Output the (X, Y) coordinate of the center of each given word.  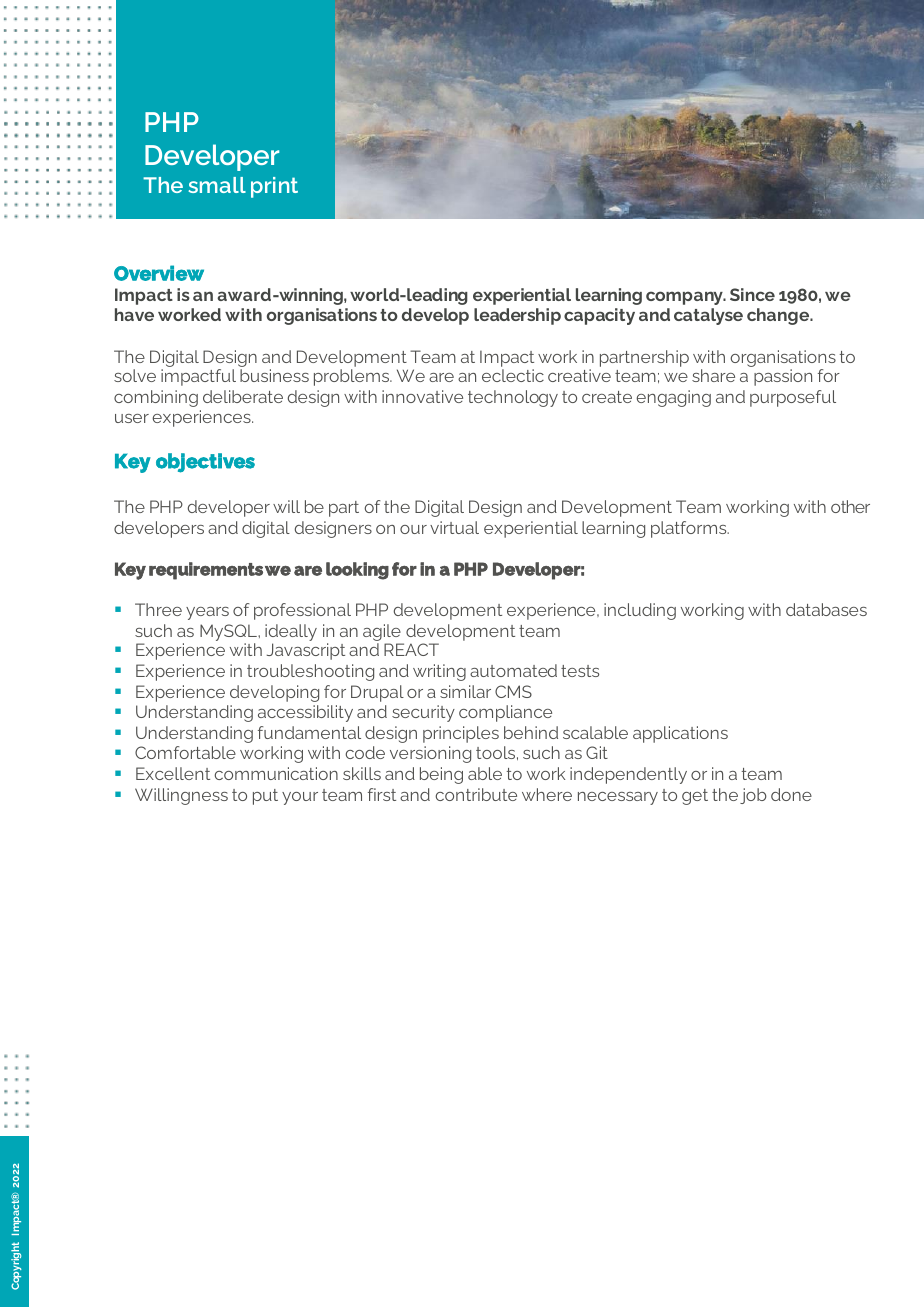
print (274, 187)
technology (513, 398)
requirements (206, 571)
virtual (454, 527)
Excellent (173, 773)
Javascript (306, 651)
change (779, 316)
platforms (690, 529)
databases (826, 609)
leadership (517, 316)
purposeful (793, 398)
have (134, 314)
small (217, 185)
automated (513, 670)
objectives (205, 463)
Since (752, 294)
